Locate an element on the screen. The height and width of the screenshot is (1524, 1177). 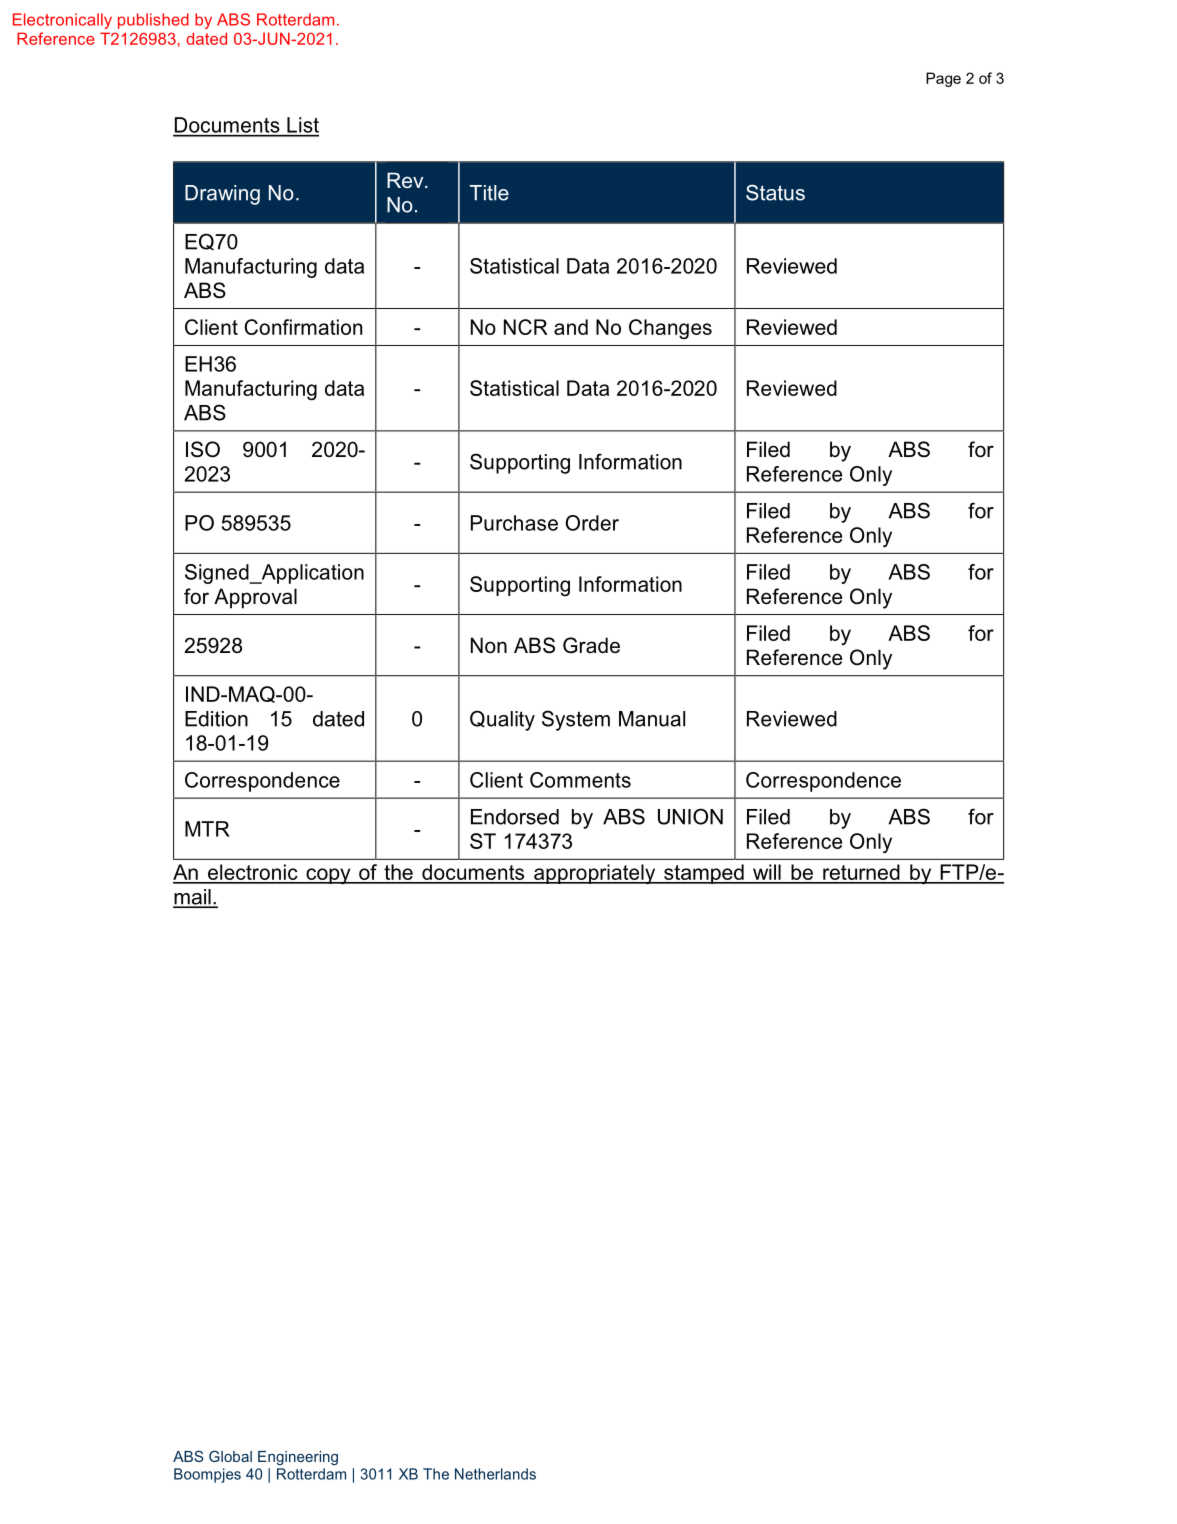
copy is located at coordinates (328, 876).
